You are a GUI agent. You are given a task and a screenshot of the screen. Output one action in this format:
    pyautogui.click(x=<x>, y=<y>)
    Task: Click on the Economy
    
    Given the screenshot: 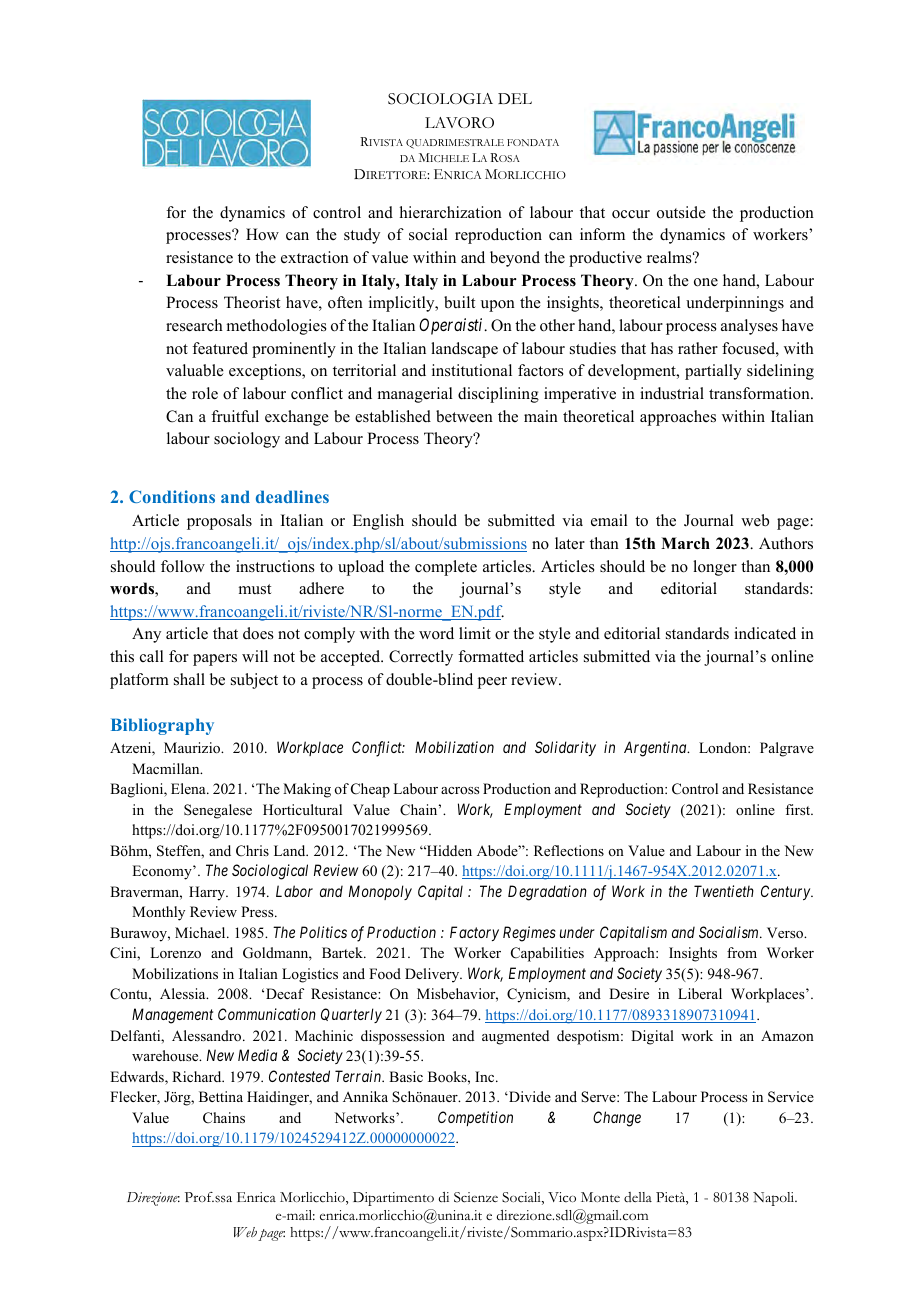 What is the action you would take?
    pyautogui.click(x=163, y=872)
